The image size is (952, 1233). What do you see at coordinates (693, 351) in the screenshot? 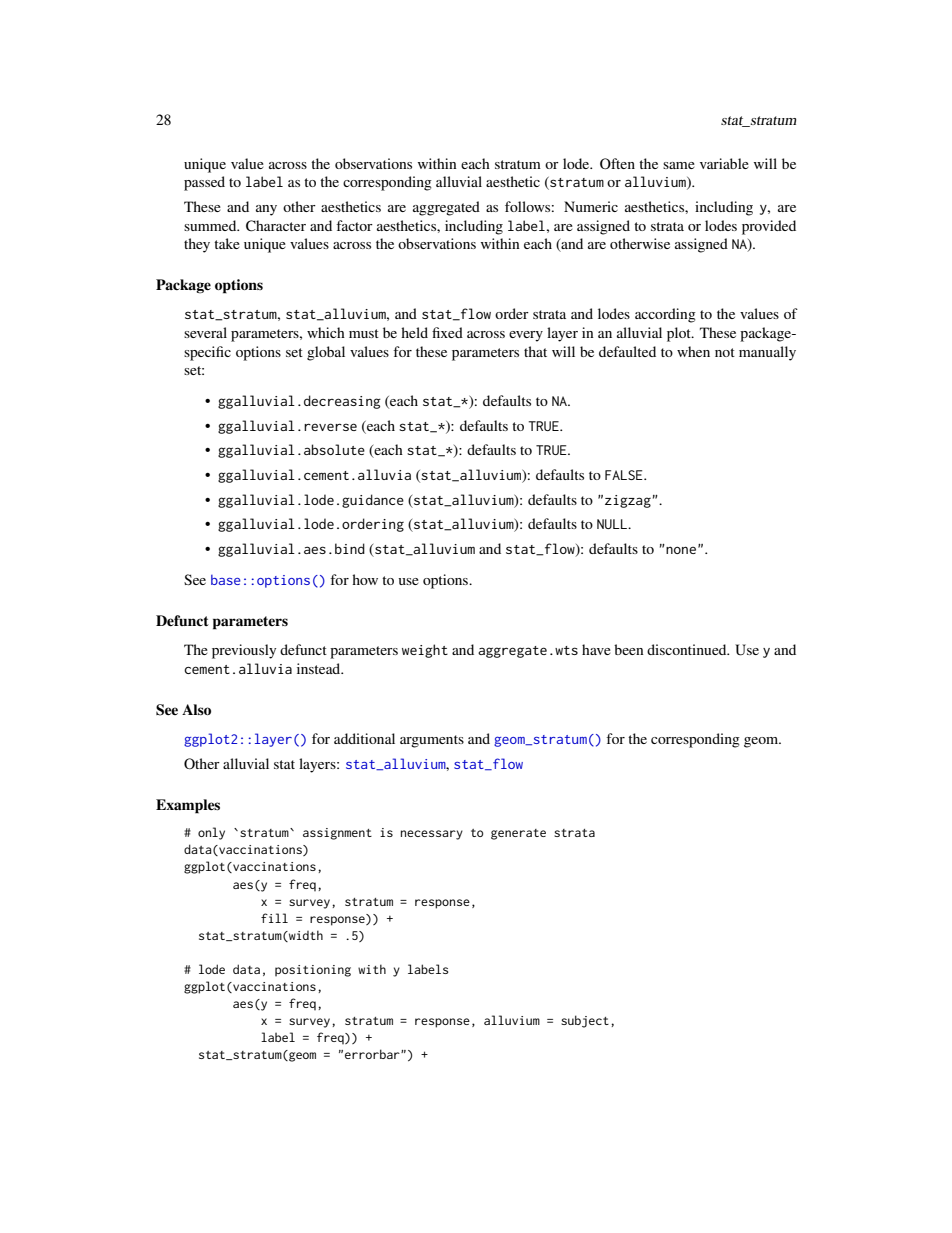
I see `when` at bounding box center [693, 351].
